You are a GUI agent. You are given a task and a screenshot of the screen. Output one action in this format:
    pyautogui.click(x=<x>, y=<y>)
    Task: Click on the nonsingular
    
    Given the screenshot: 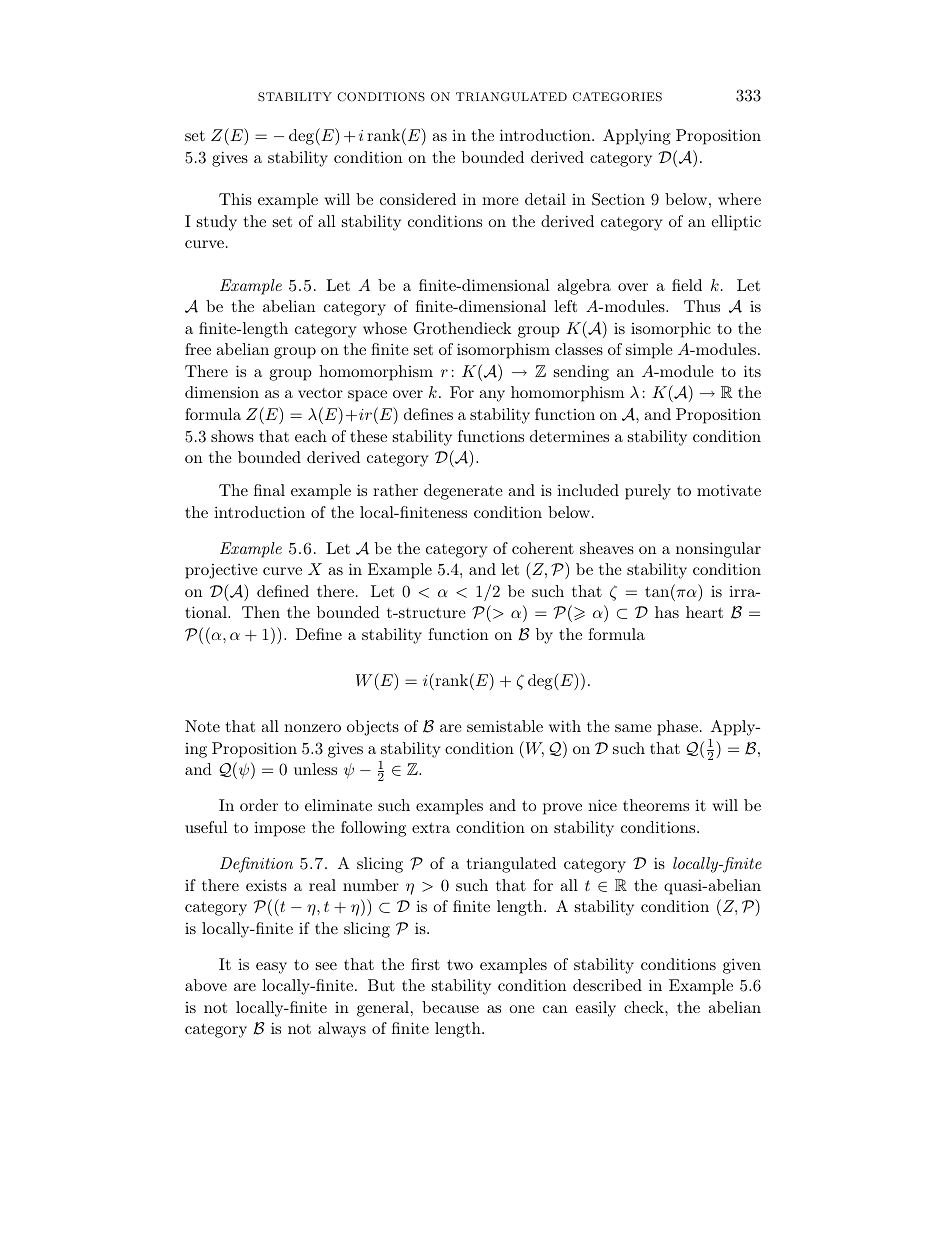 What is the action you would take?
    pyautogui.click(x=718, y=550)
